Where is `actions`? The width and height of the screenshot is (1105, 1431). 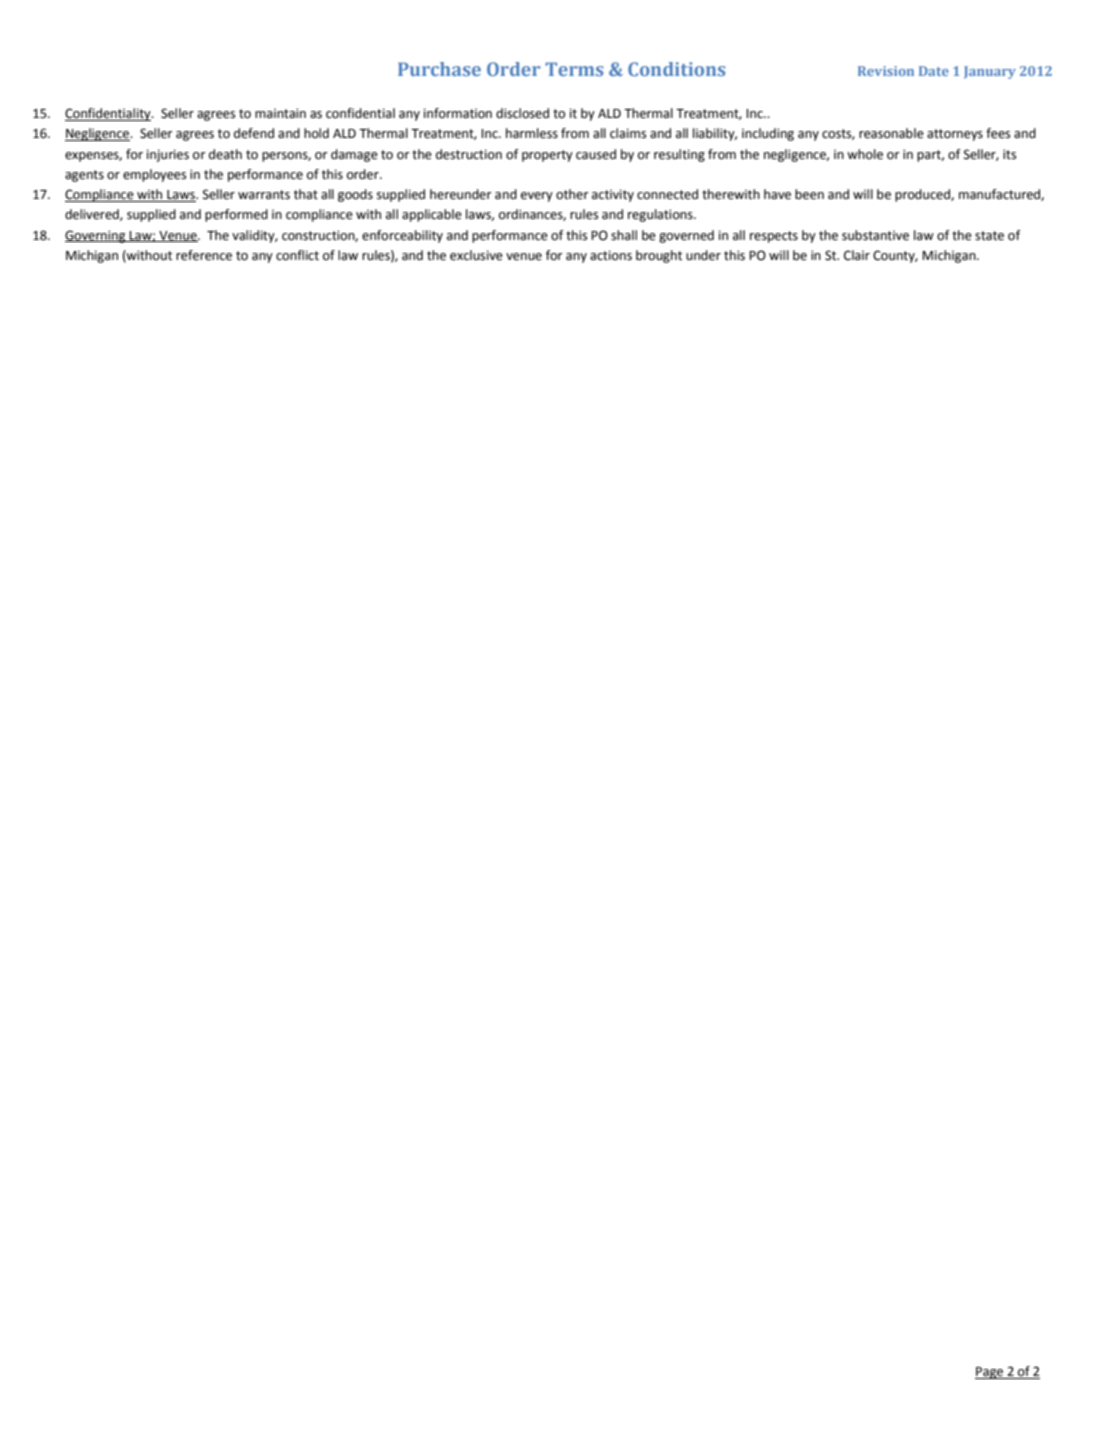 actions is located at coordinates (611, 255).
